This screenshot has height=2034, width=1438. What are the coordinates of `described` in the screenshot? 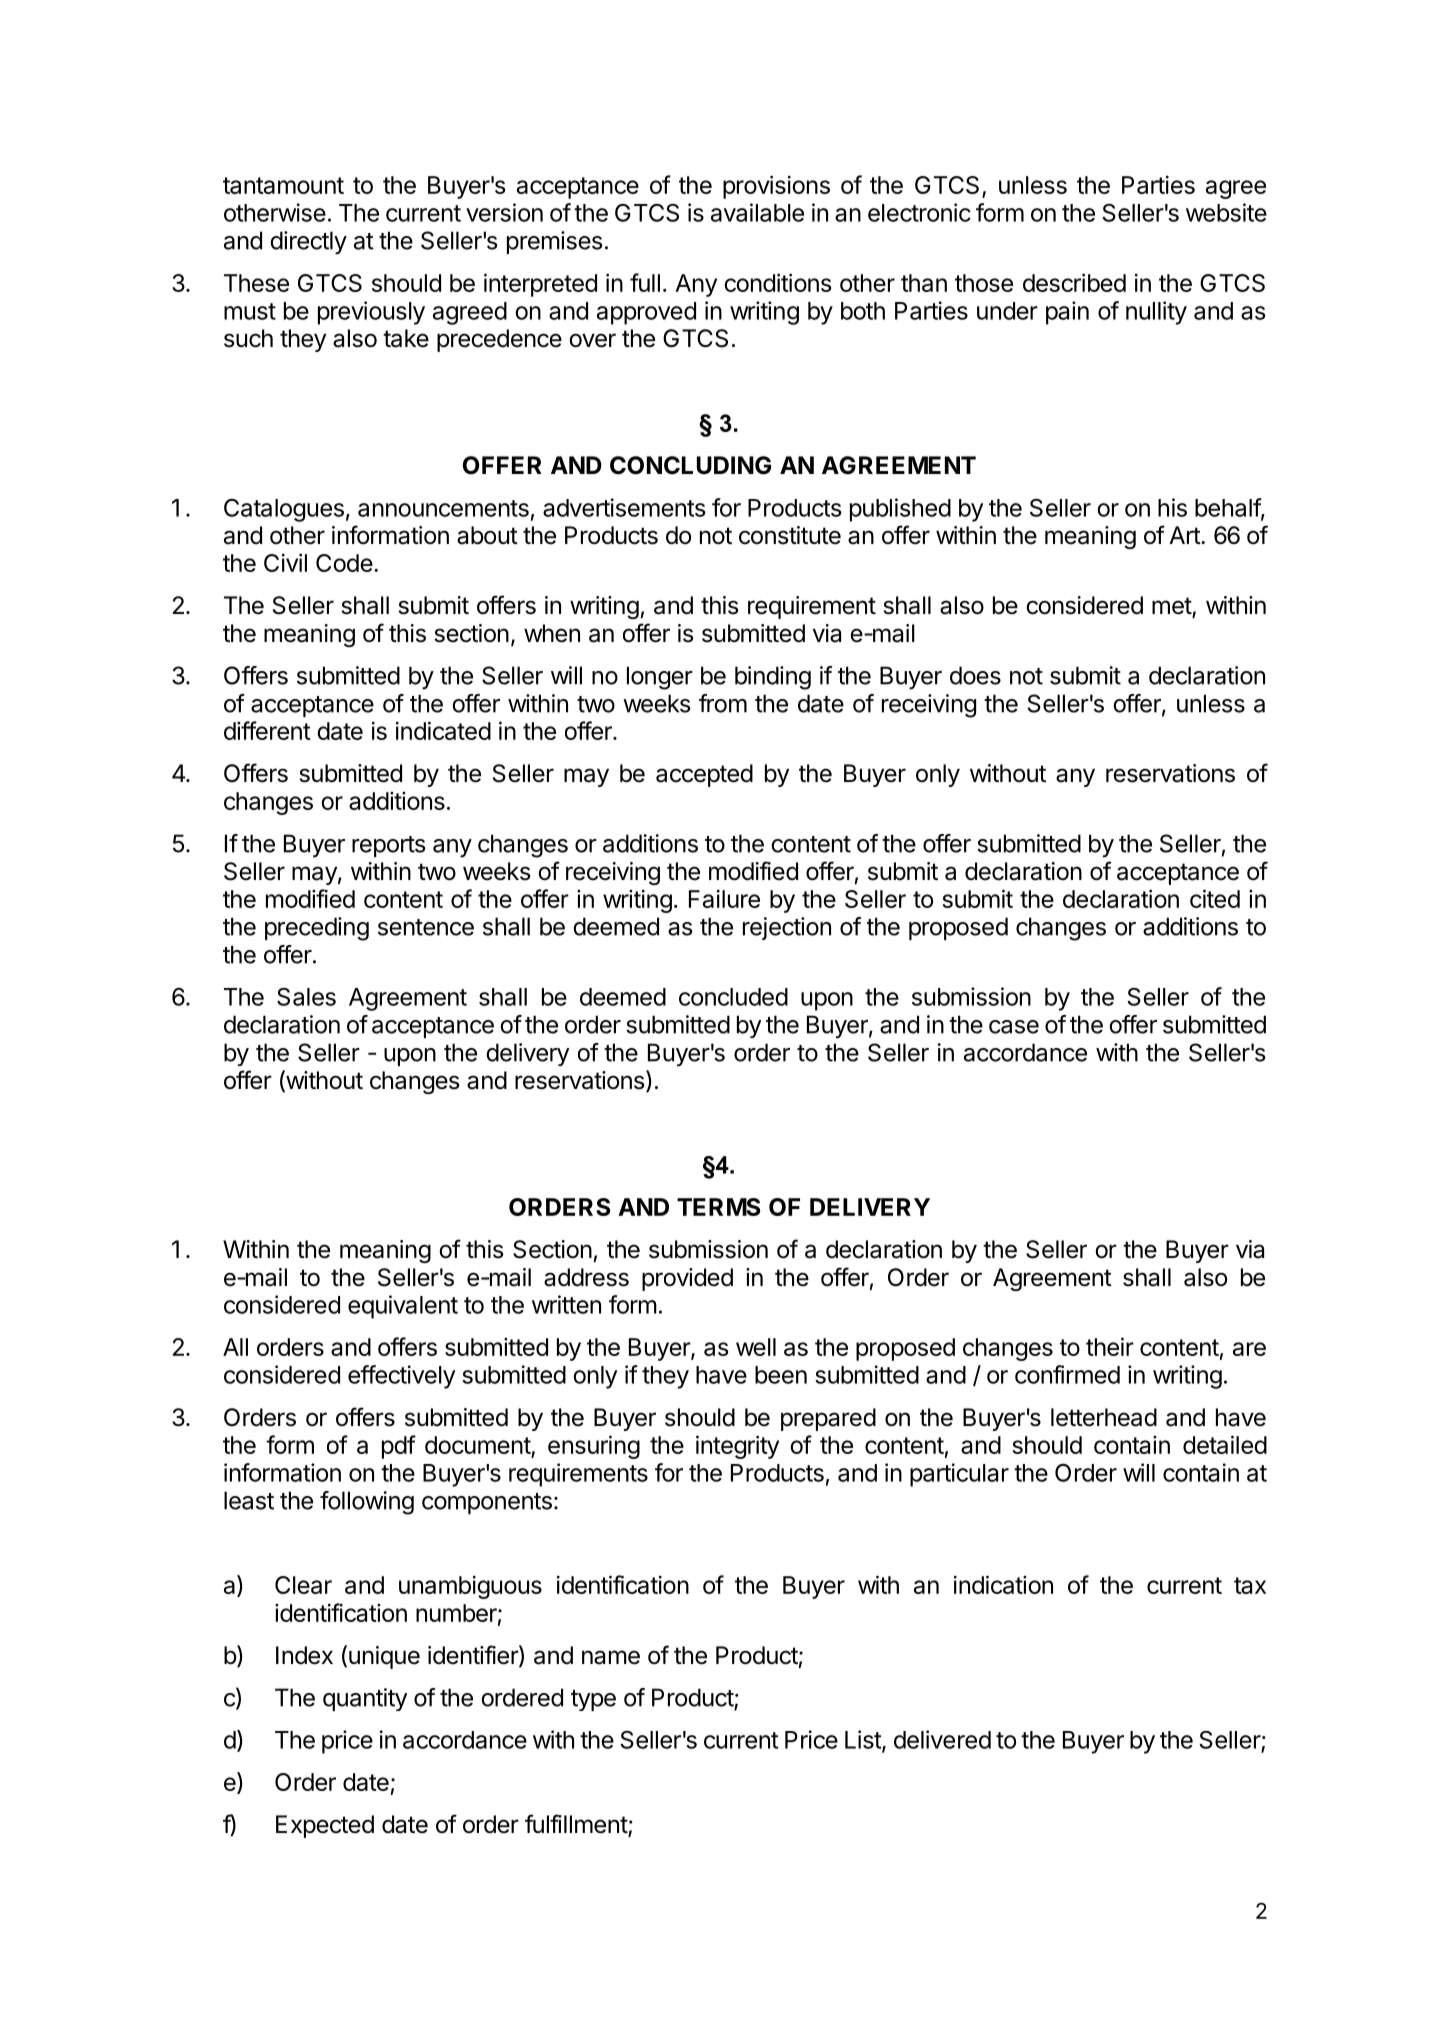 It's located at (1074, 282).
